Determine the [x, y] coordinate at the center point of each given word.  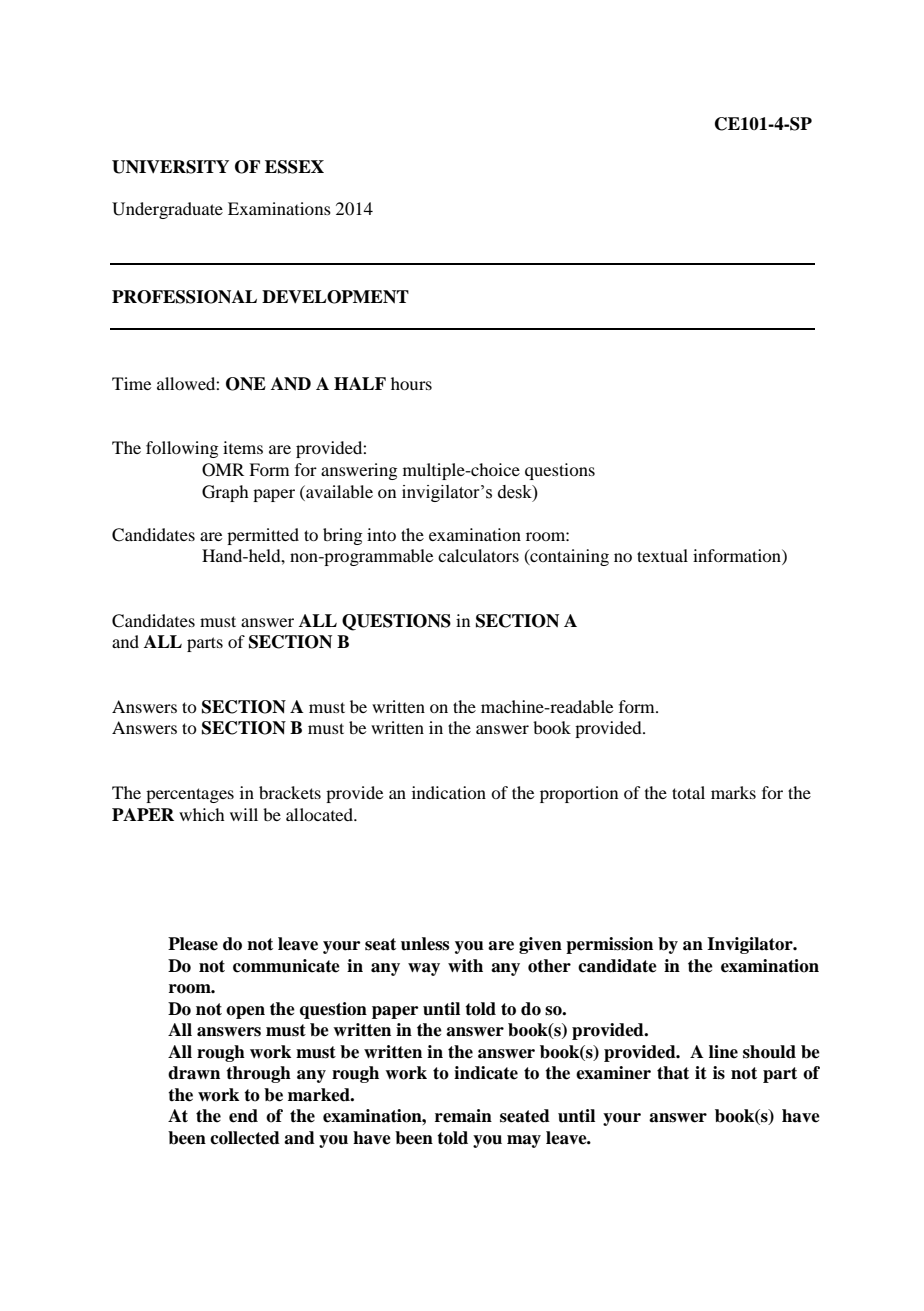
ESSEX [294, 167]
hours [411, 383]
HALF [360, 383]
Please [193, 944]
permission [609, 945]
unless [425, 944]
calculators [478, 555]
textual [662, 555]
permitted [263, 536]
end [243, 1116]
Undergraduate [167, 210]
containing [568, 557]
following [182, 449]
